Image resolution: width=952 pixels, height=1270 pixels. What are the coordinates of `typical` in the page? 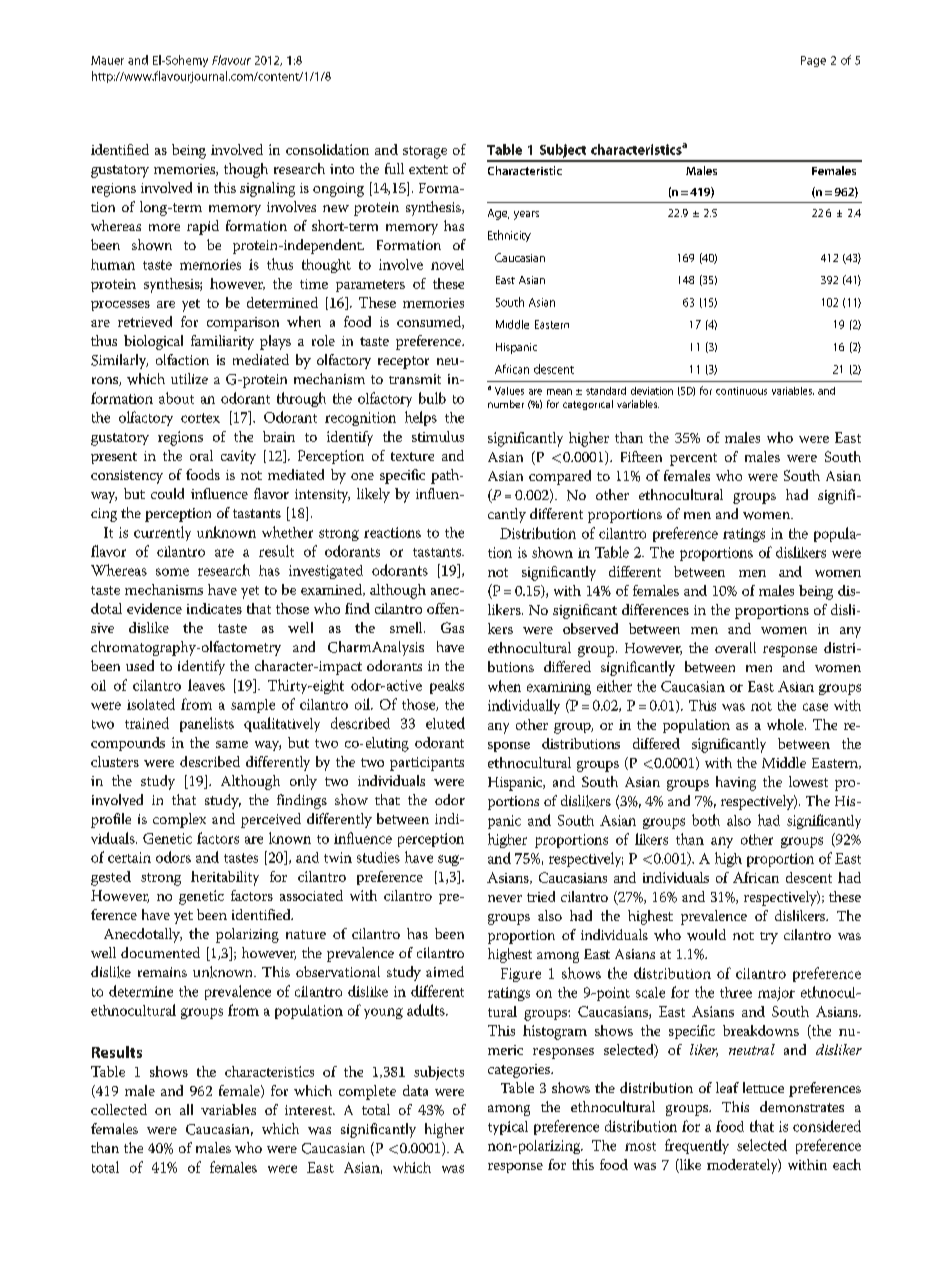 It's located at (508, 1128).
